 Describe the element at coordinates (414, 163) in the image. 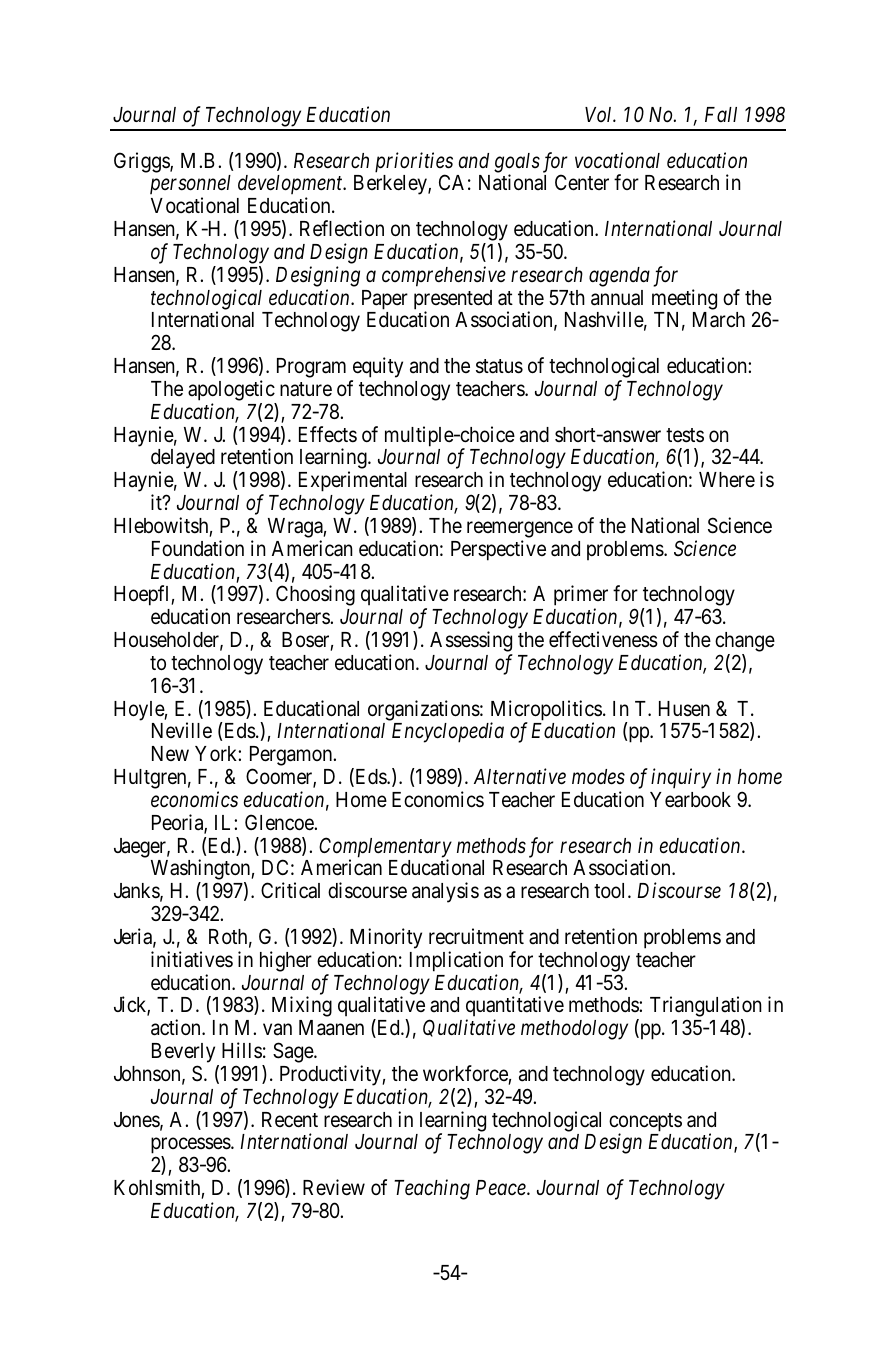

I see `priorities` at that location.
